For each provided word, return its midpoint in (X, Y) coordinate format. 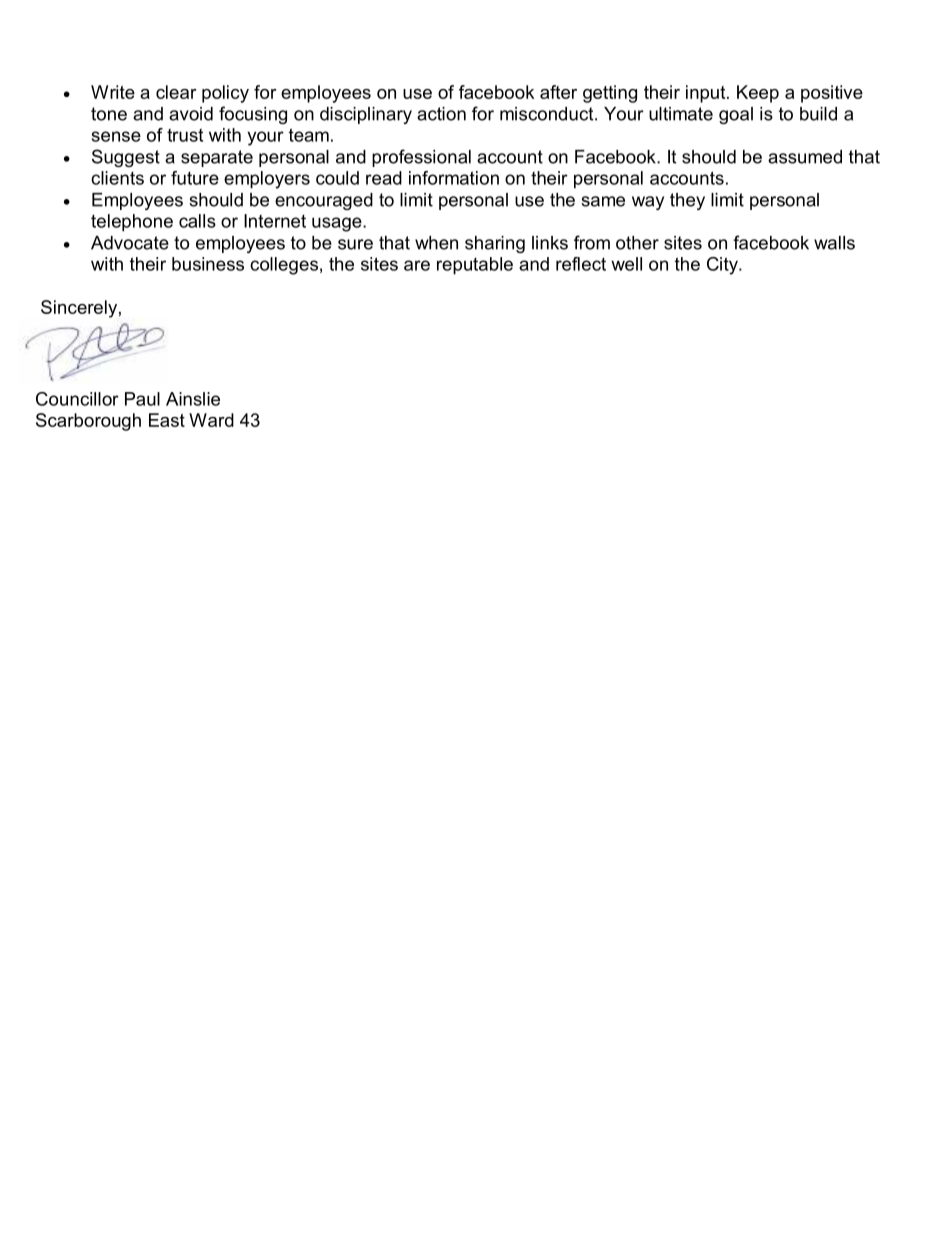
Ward (211, 420)
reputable (475, 266)
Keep (758, 94)
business (208, 264)
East (167, 420)
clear (176, 92)
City (723, 266)
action (441, 114)
